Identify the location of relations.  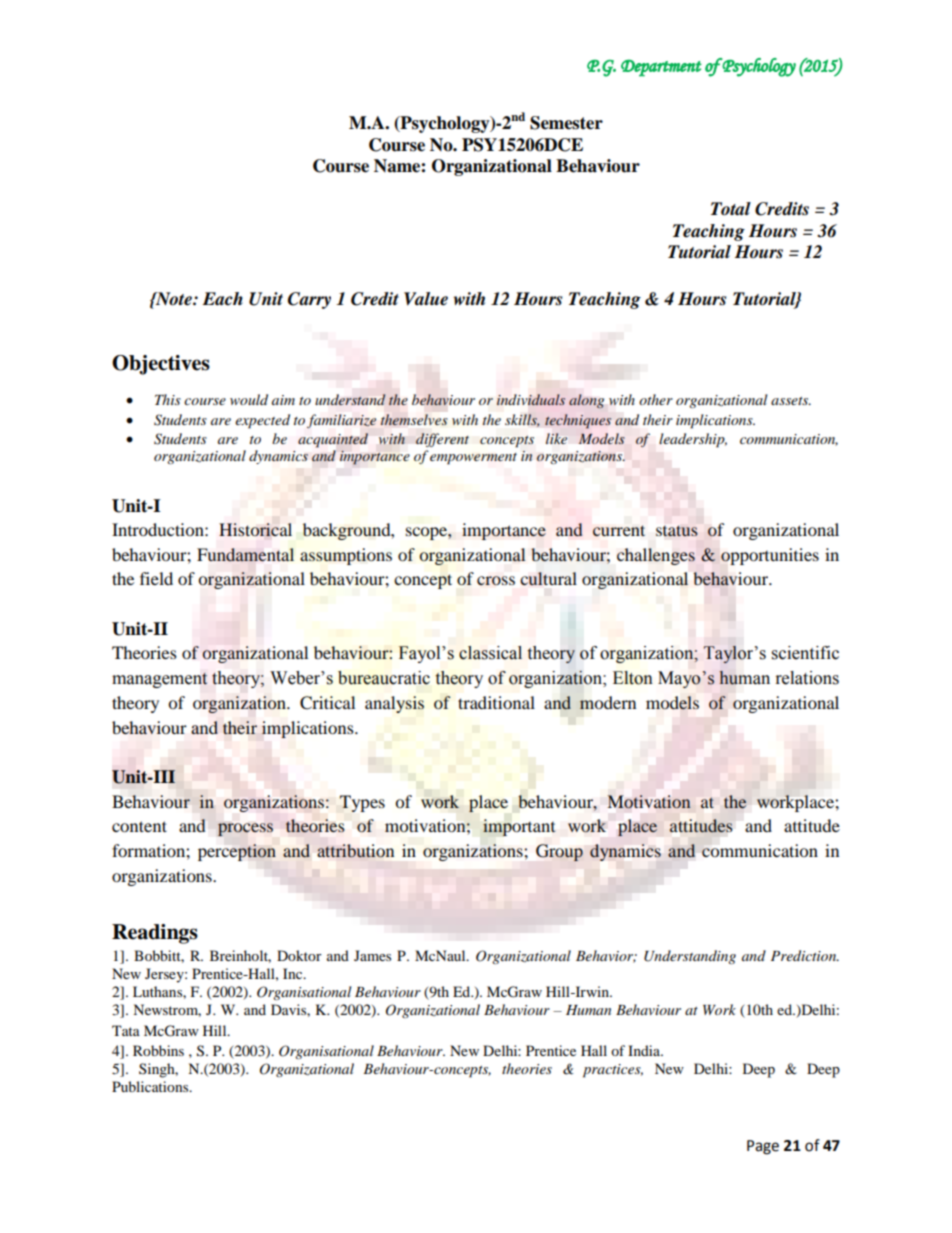
(807, 678).
